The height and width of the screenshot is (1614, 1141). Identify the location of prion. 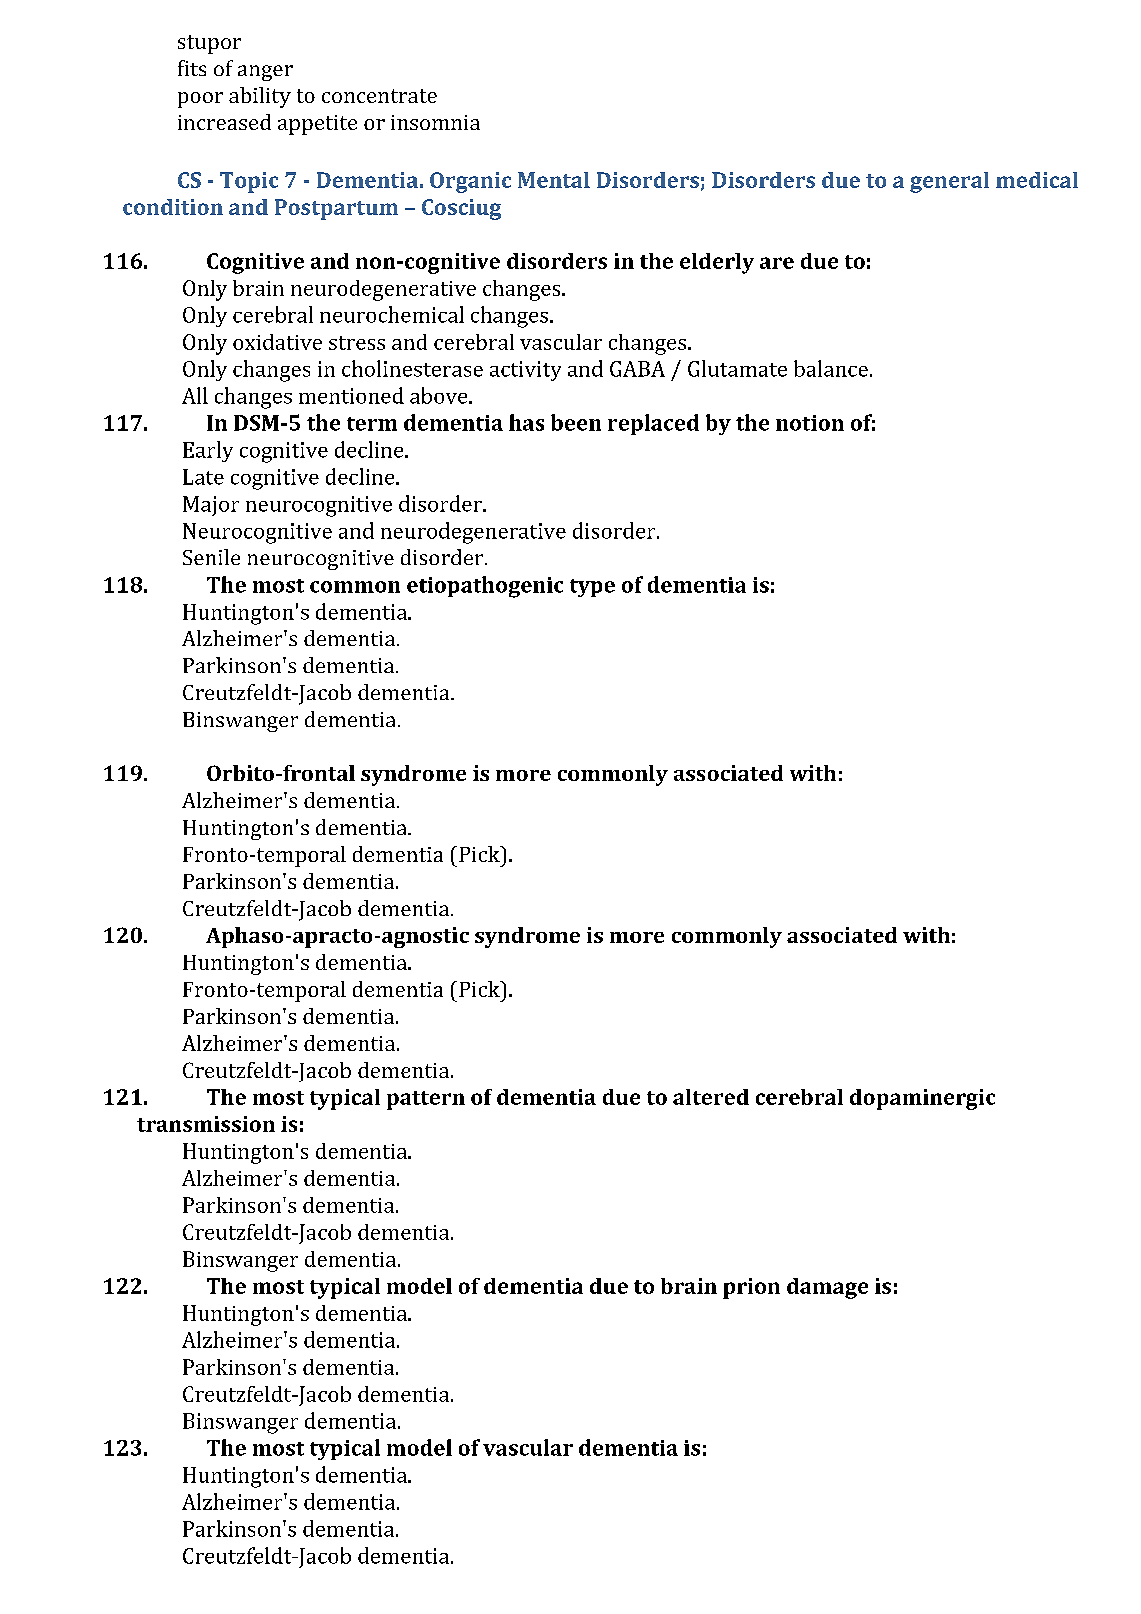
(751, 1288).
